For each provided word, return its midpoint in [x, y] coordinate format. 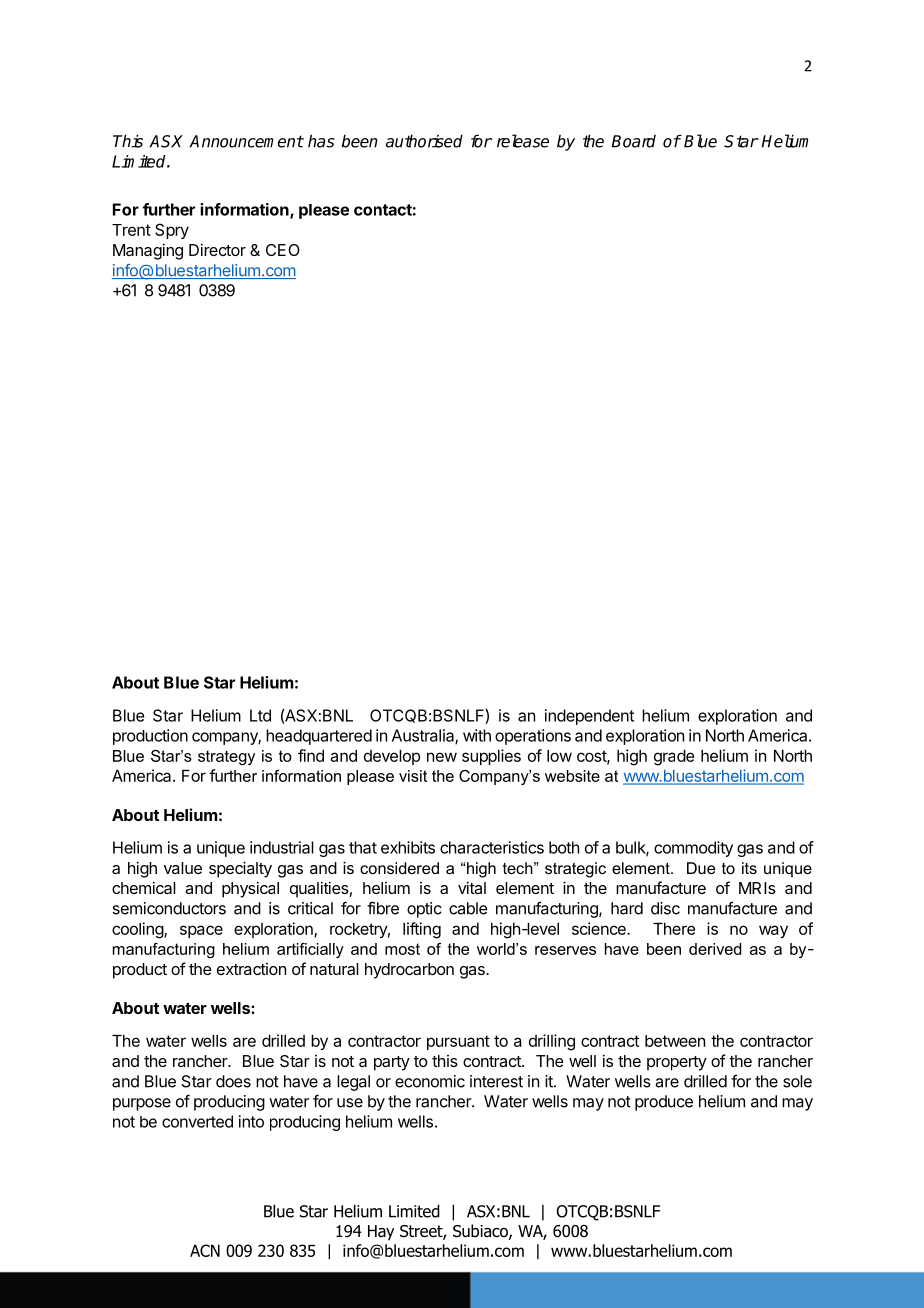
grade [674, 758]
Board [634, 141]
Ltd [260, 715]
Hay [381, 1233]
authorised [424, 141]
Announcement [246, 141]
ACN [205, 1250]
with [477, 735]
